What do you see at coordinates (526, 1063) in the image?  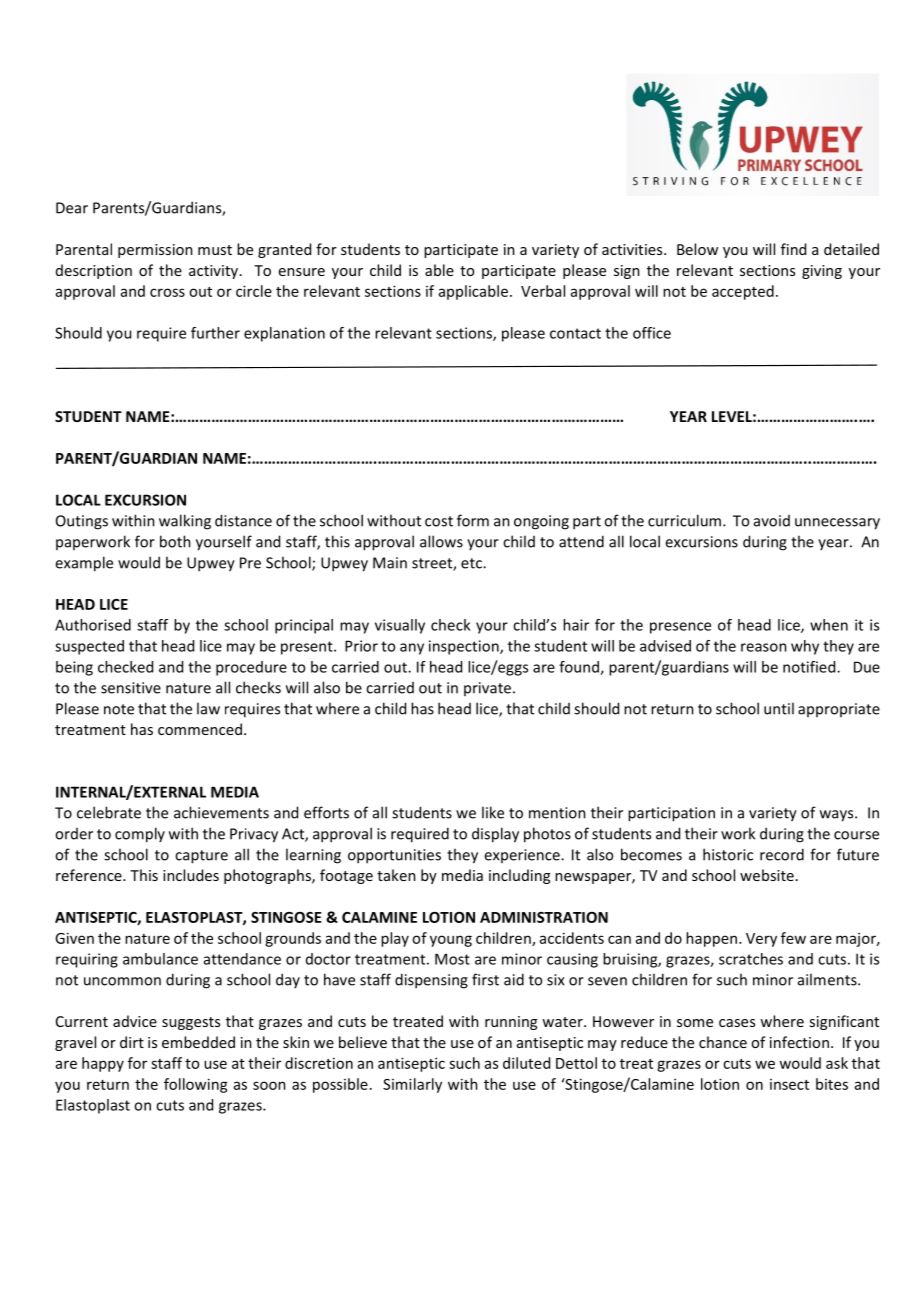 I see `diluted` at bounding box center [526, 1063].
